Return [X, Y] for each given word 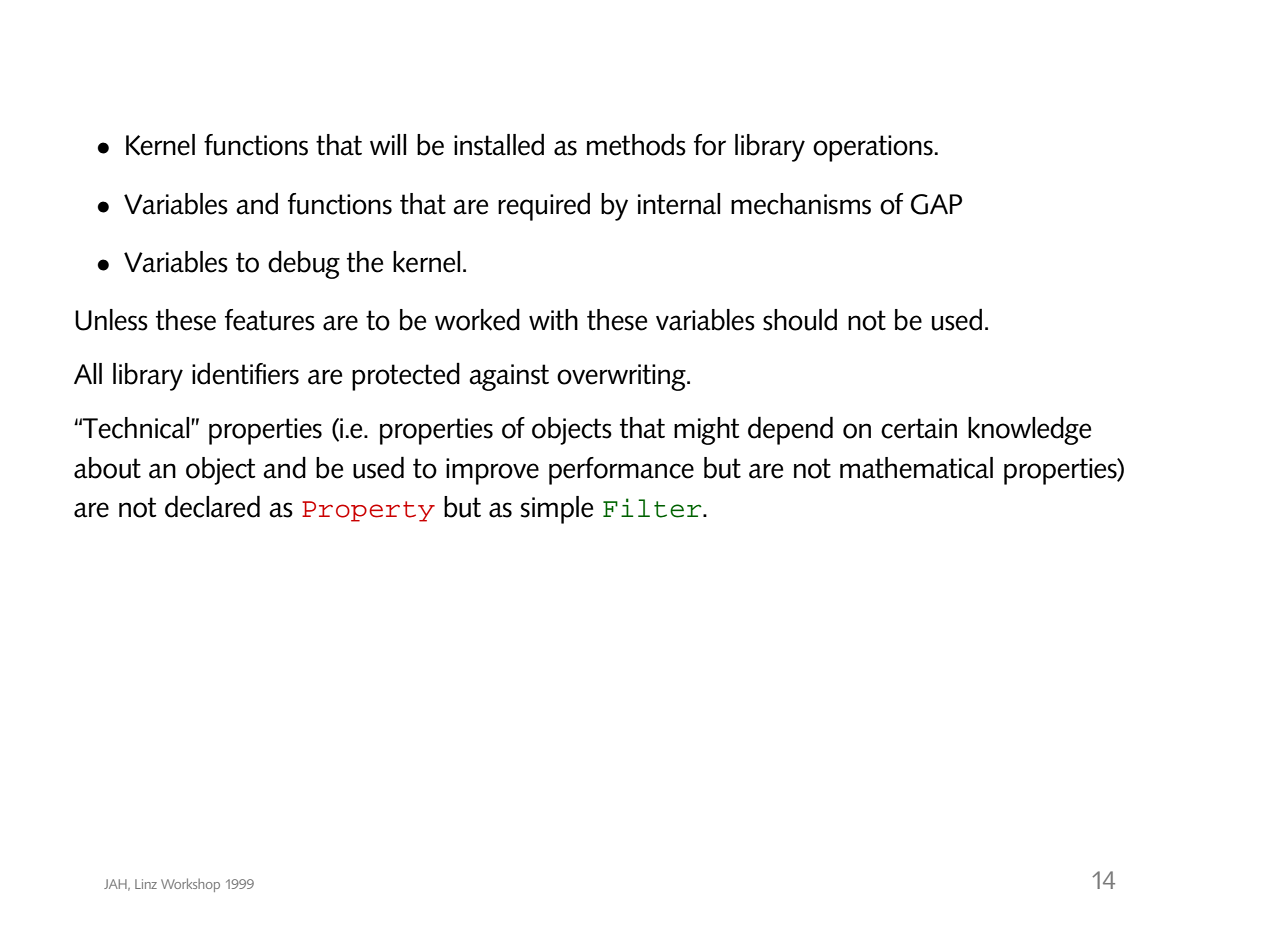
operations [873, 148]
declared [212, 506]
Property [368, 511]
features [270, 320]
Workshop [190, 885]
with [553, 319]
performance [621, 471]
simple [557, 510]
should [800, 320]
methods [636, 145]
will [388, 144]
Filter [653, 508]
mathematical [916, 468]
